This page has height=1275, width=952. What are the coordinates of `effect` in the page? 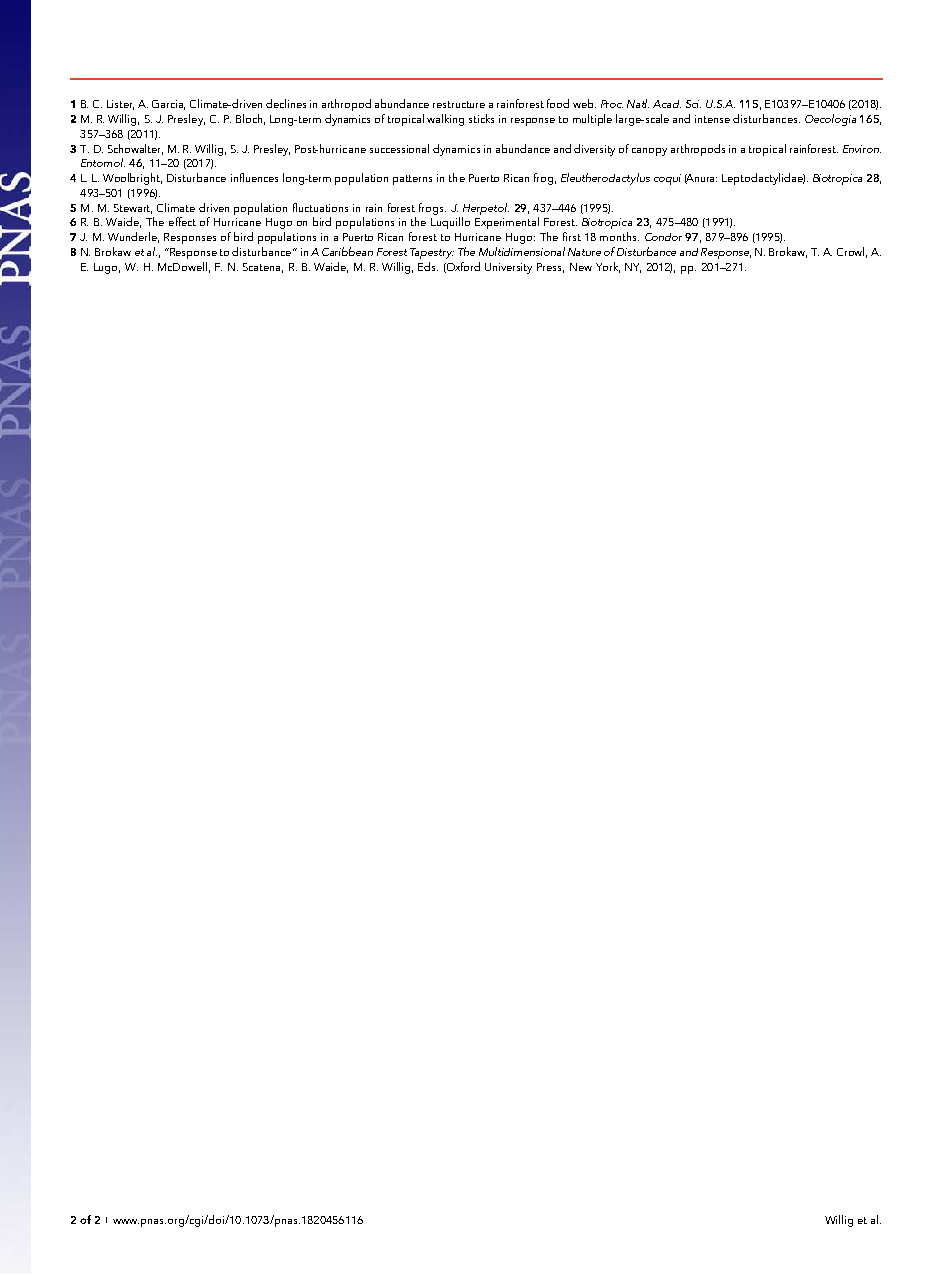 It's located at (182, 221).
